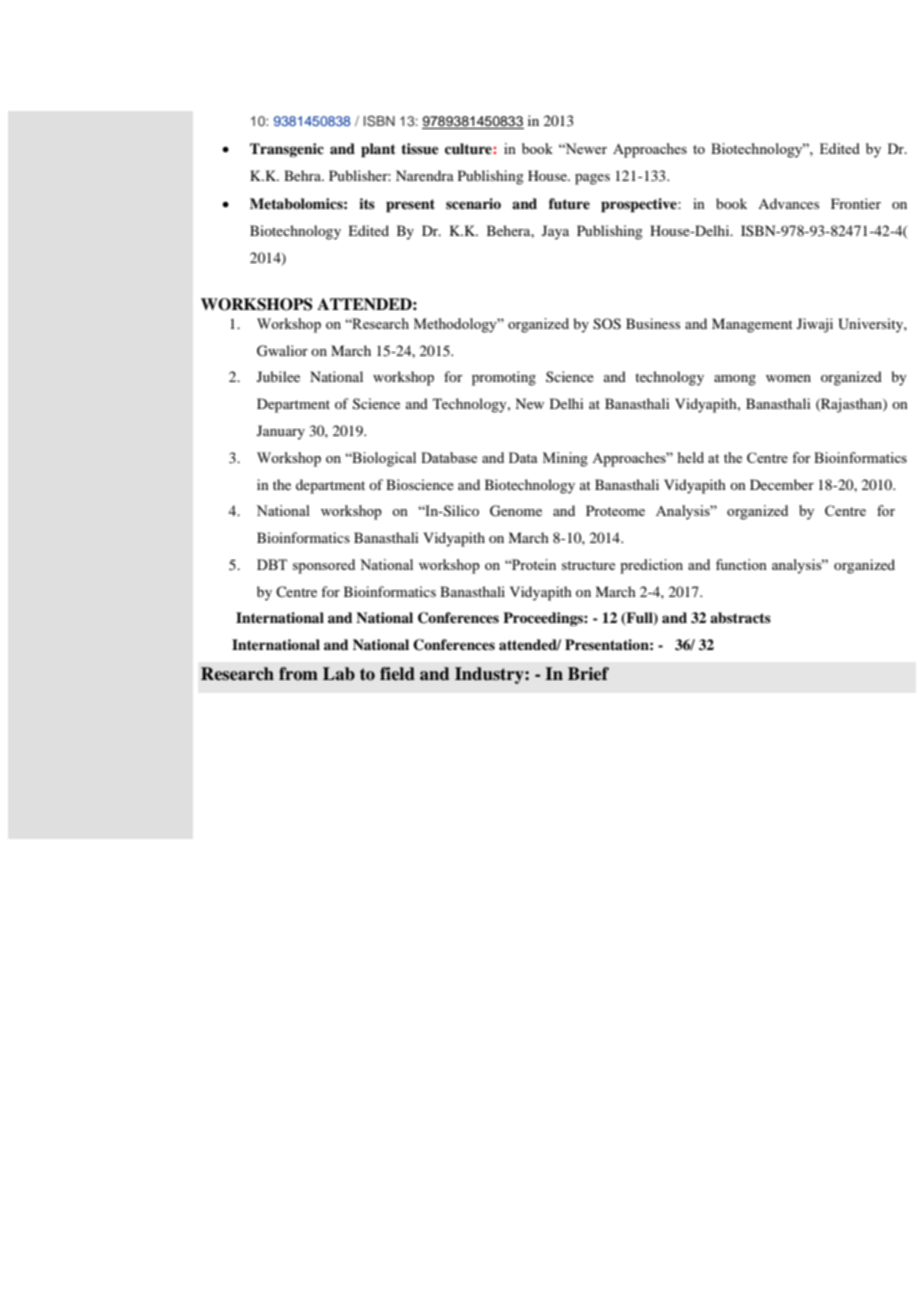  Describe the element at coordinates (378, 150) in the screenshot. I see `plant` at that location.
